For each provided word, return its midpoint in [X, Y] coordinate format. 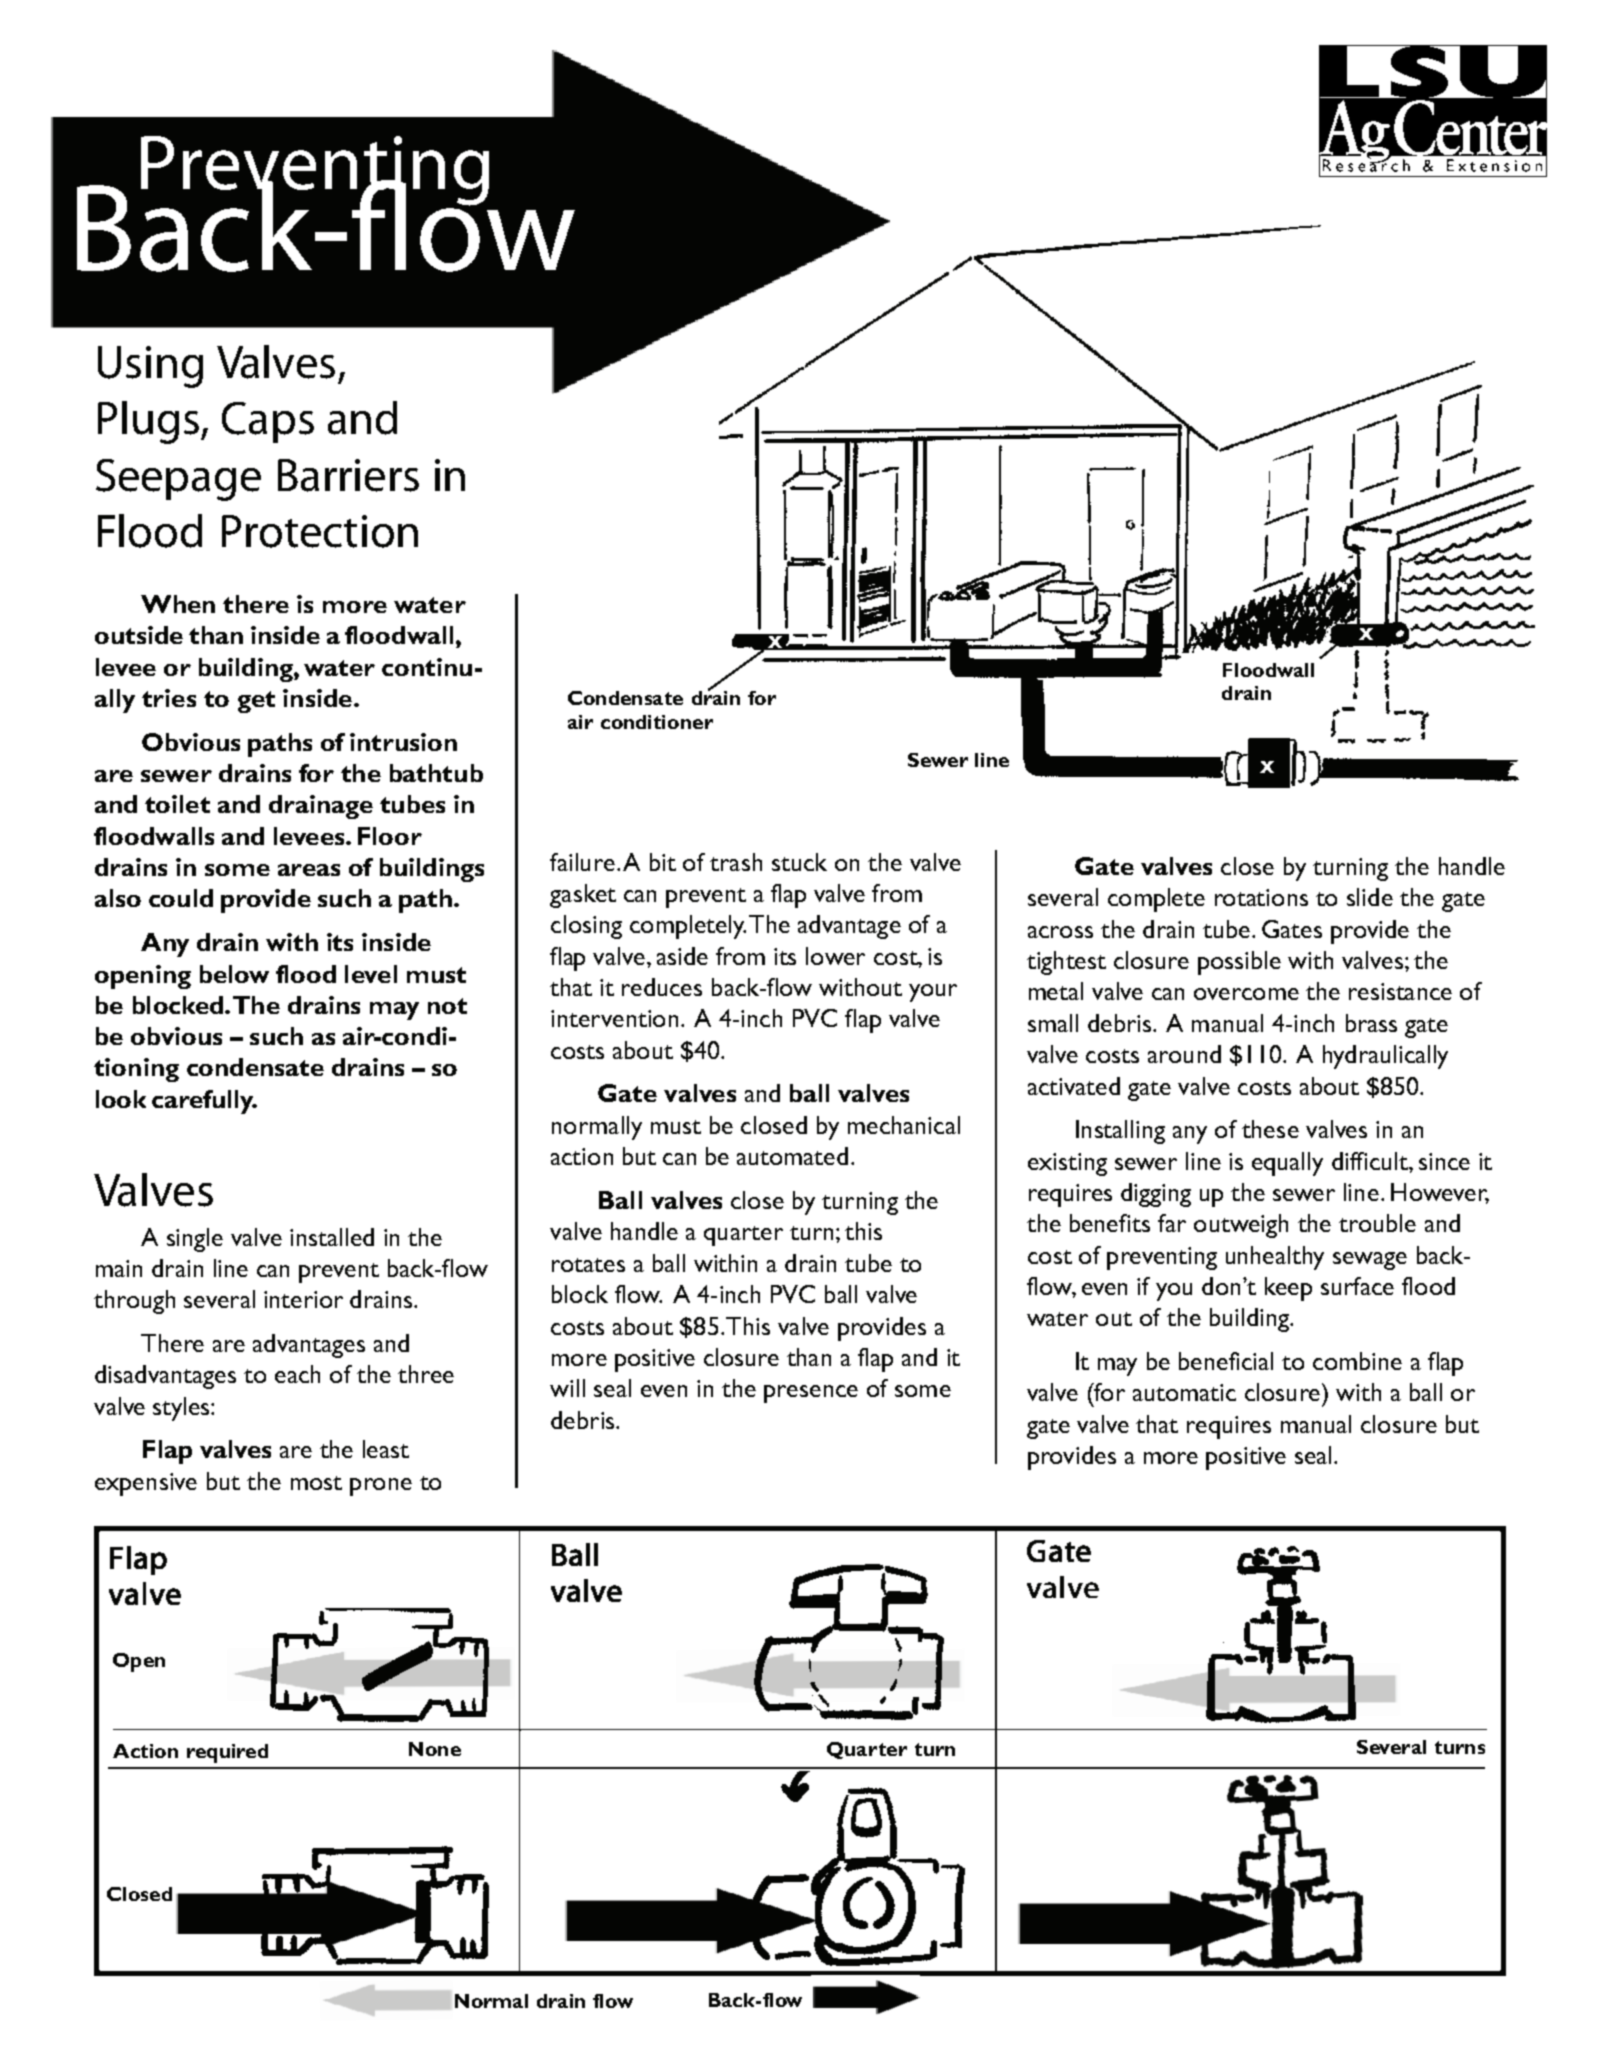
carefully [204, 1102]
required [227, 1753]
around [1184, 1054]
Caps [268, 422]
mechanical [904, 1125]
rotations [1261, 897]
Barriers [348, 475]
